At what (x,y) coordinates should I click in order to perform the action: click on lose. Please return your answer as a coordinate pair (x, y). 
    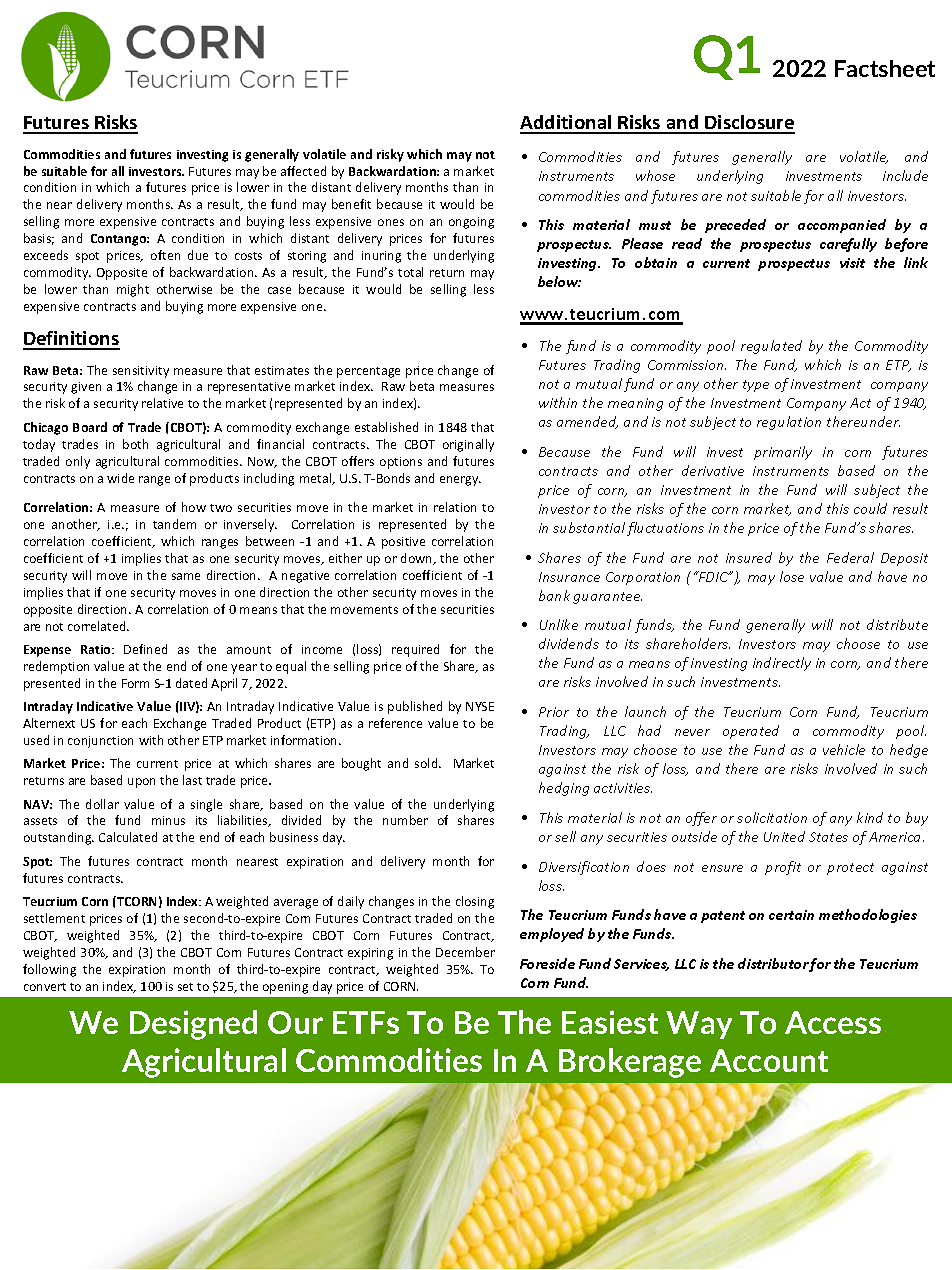
    Looking at the image, I should click on (792, 576).
